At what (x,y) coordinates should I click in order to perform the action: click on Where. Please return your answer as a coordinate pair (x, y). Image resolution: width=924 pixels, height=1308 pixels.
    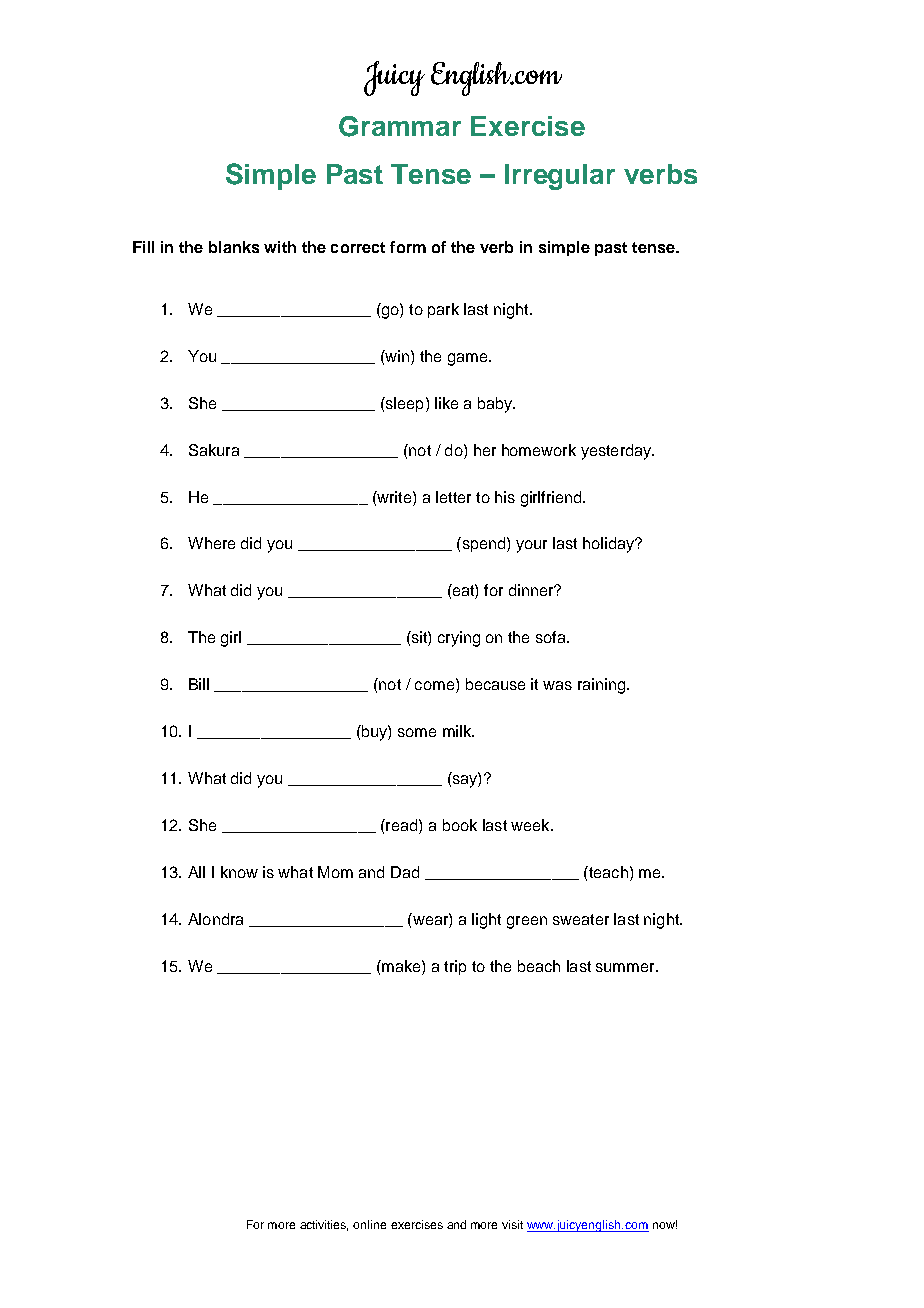
    Looking at the image, I should click on (211, 543).
